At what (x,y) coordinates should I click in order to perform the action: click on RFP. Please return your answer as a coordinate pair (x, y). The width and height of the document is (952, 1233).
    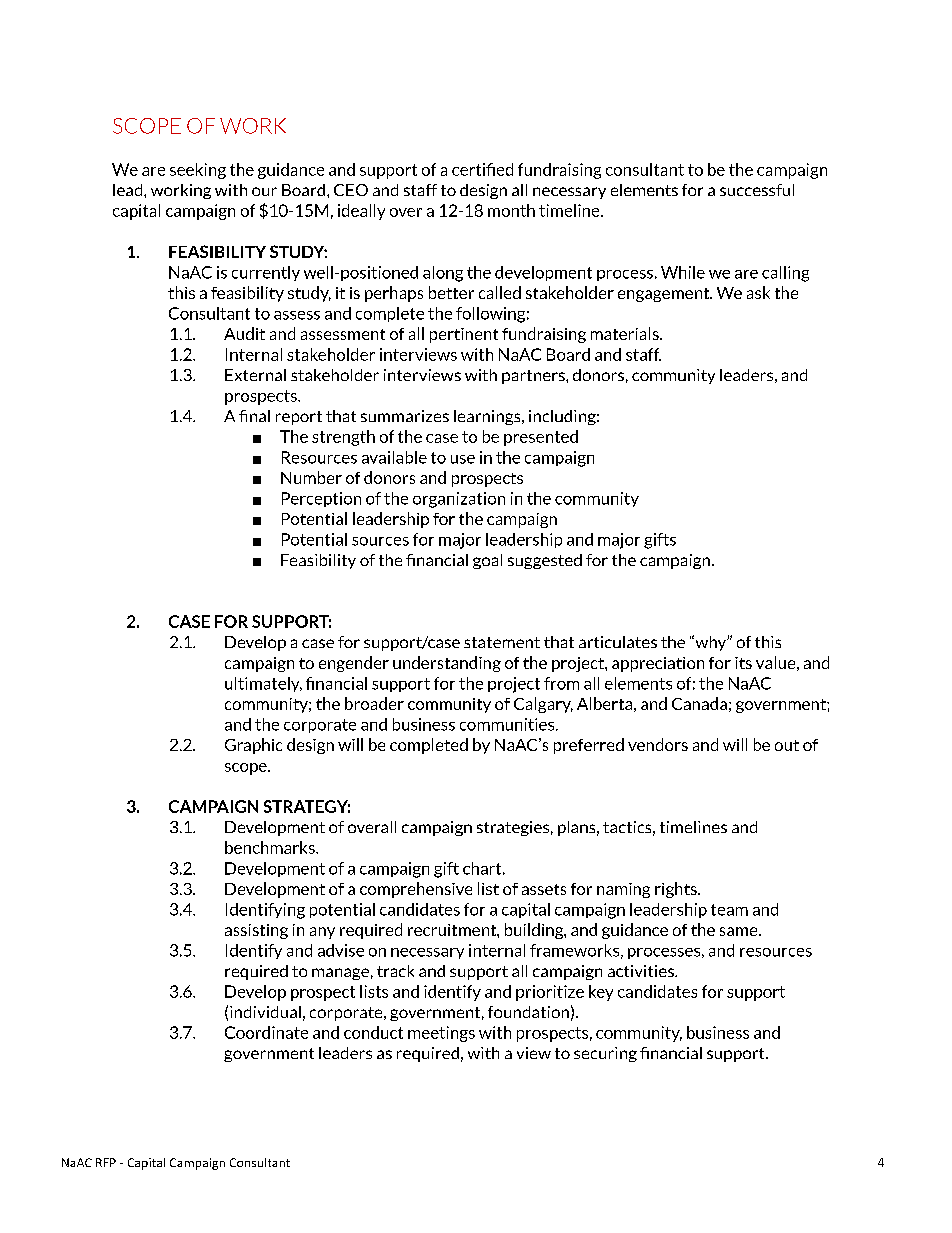
    Looking at the image, I should click on (106, 1162).
